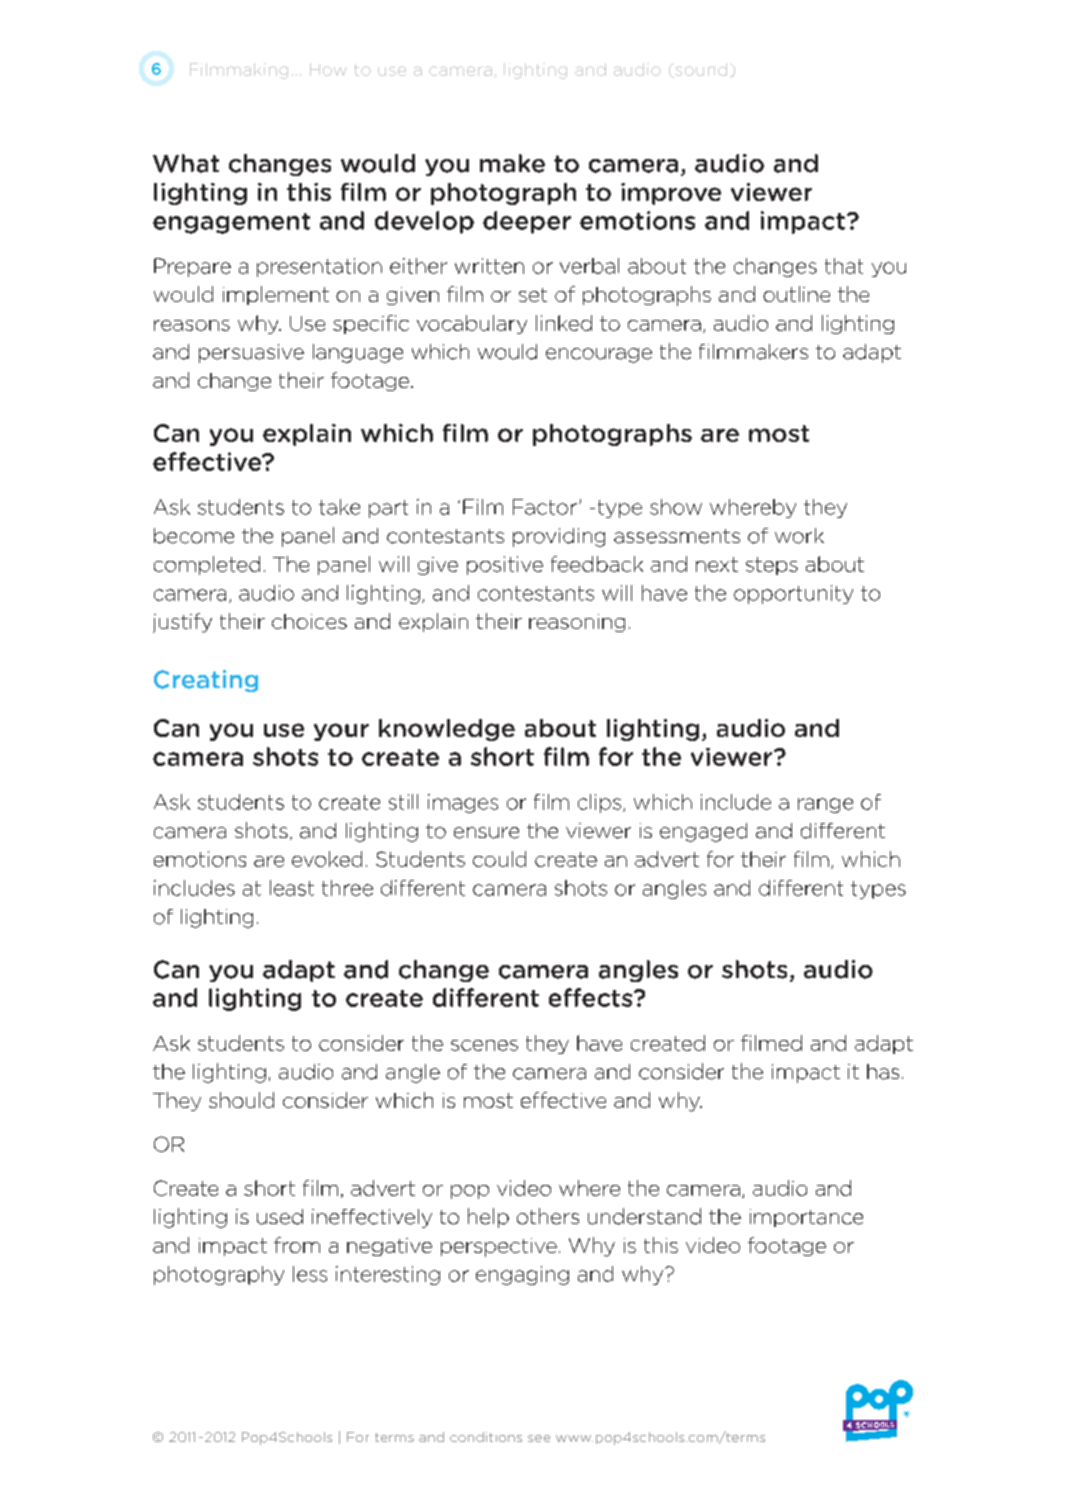 The image size is (1066, 1507). Describe the element at coordinates (700, 70) in the screenshot. I see `sound` at that location.
